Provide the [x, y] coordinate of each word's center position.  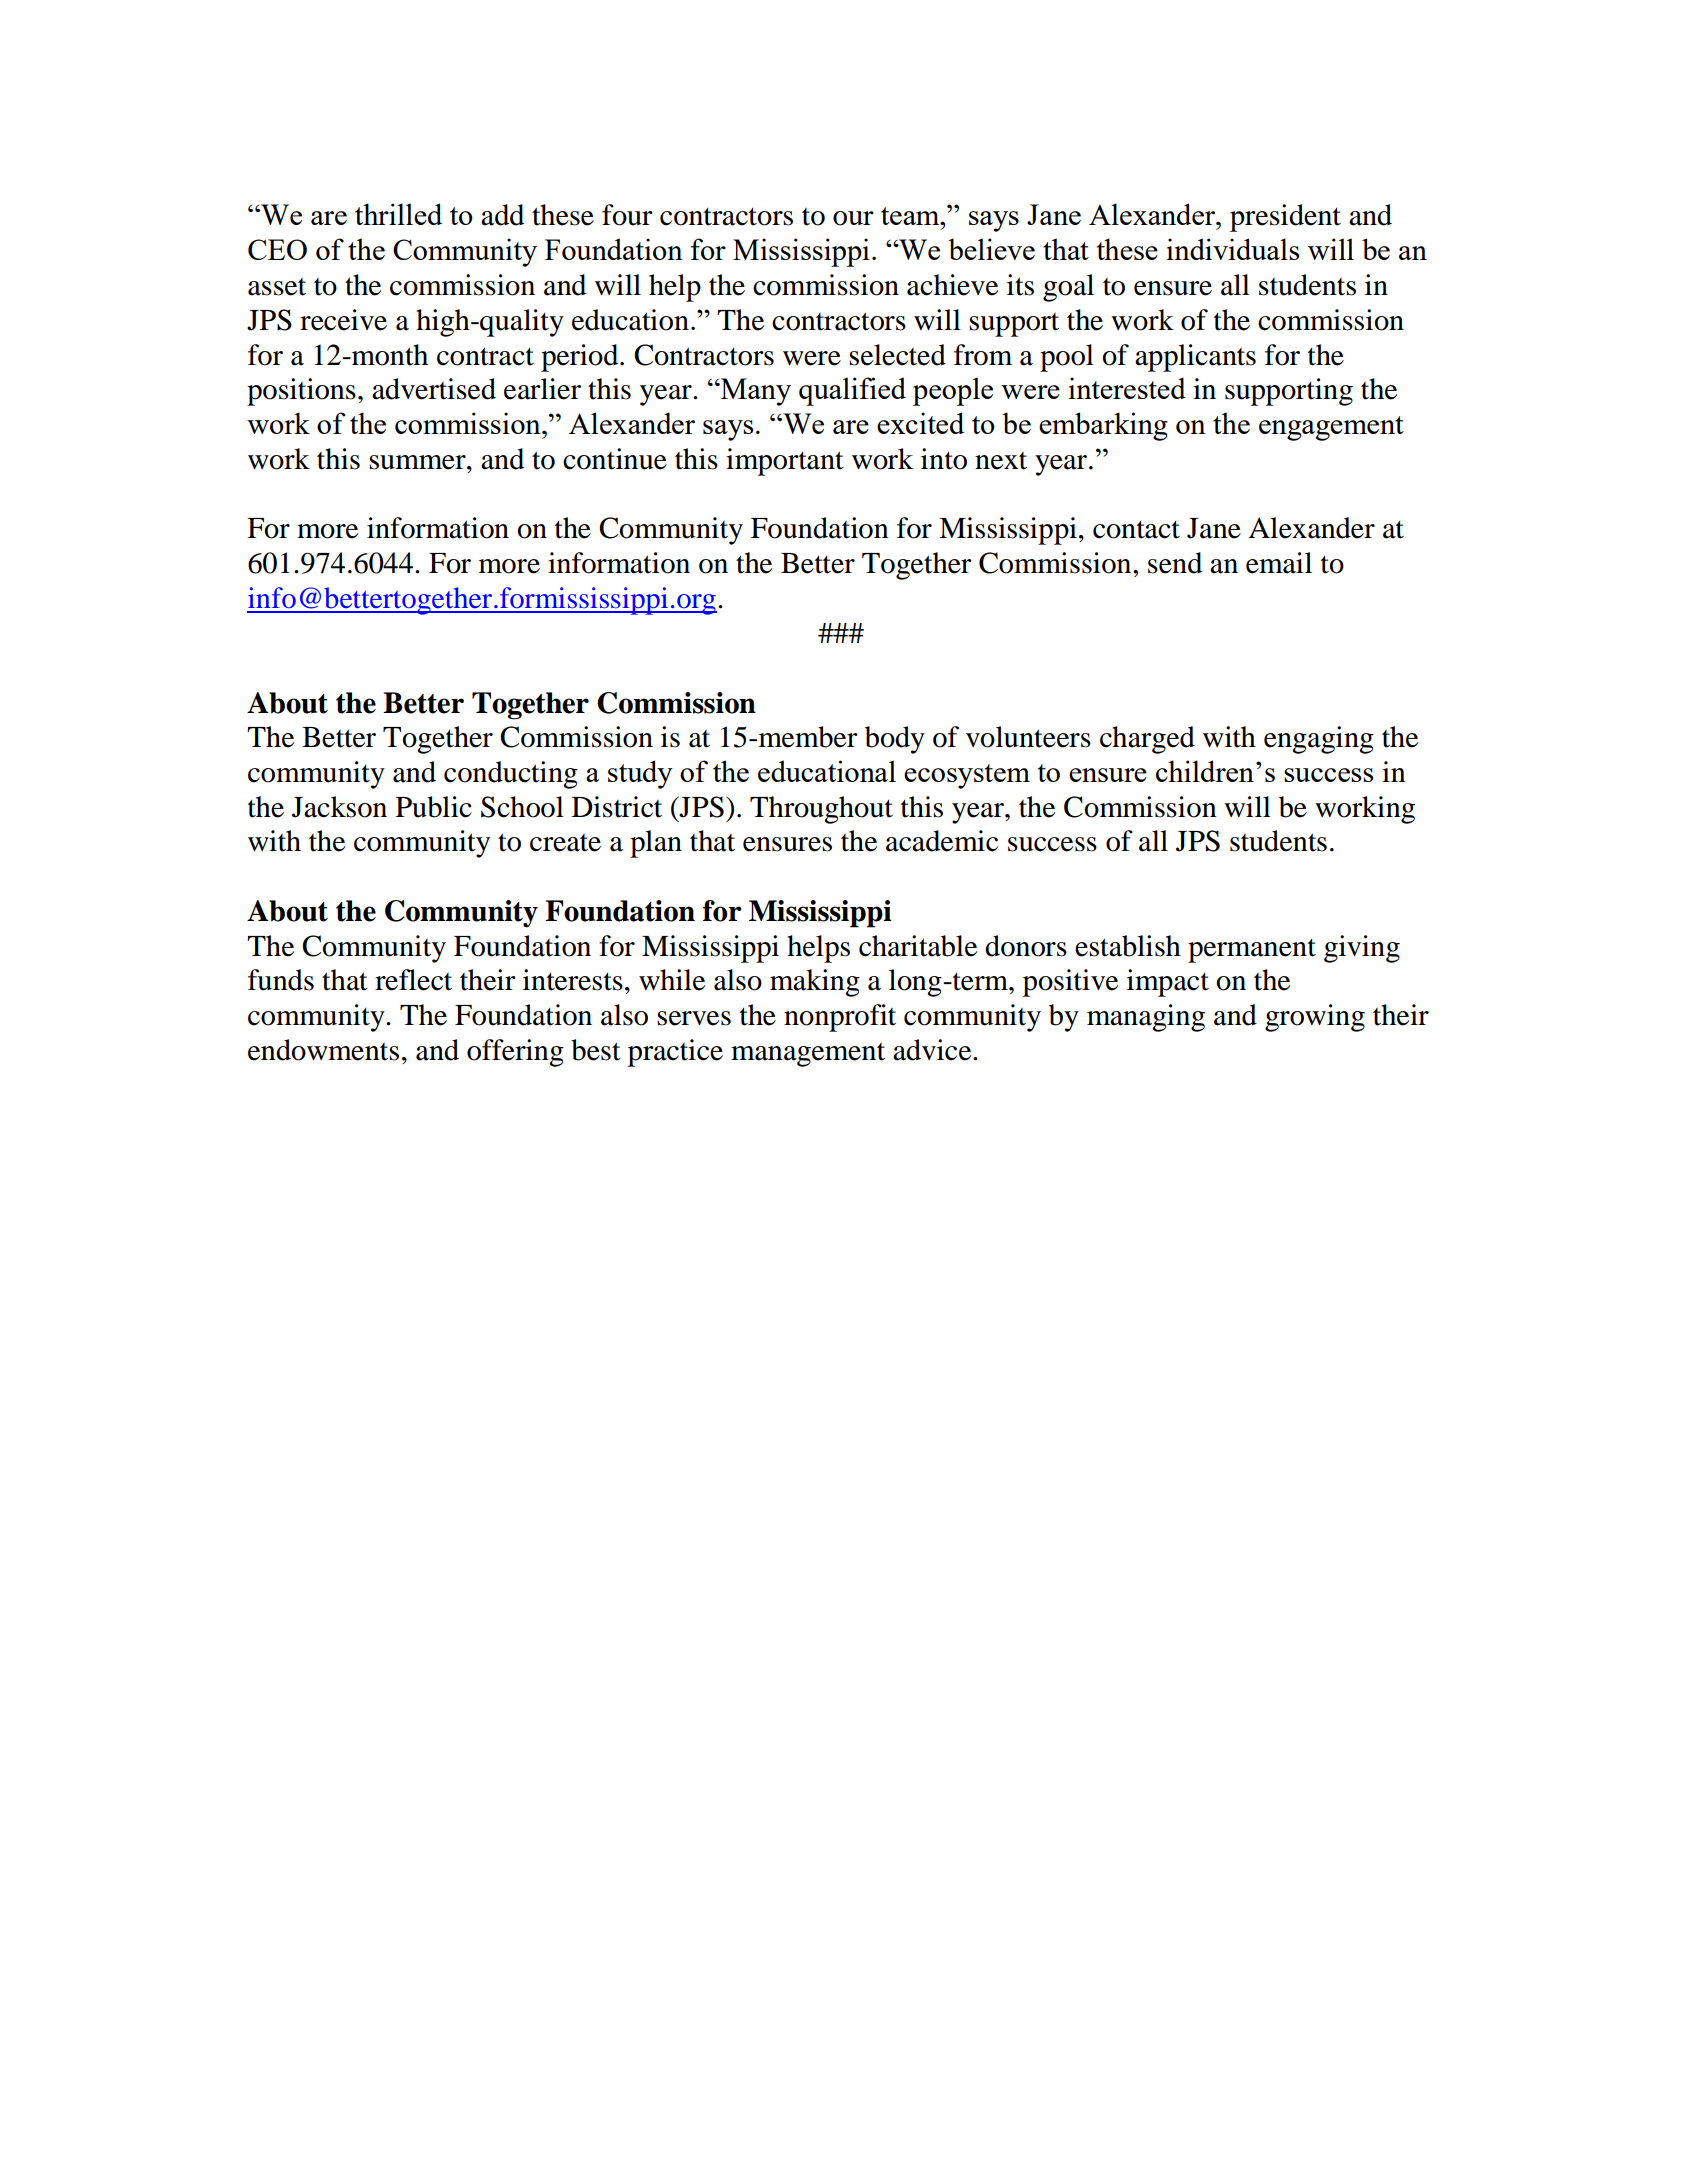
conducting [511, 775]
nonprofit [840, 1018]
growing [1315, 1018]
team [911, 216]
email [1279, 563]
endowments [323, 1050]
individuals [1233, 249]
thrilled [398, 214]
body [895, 740]
